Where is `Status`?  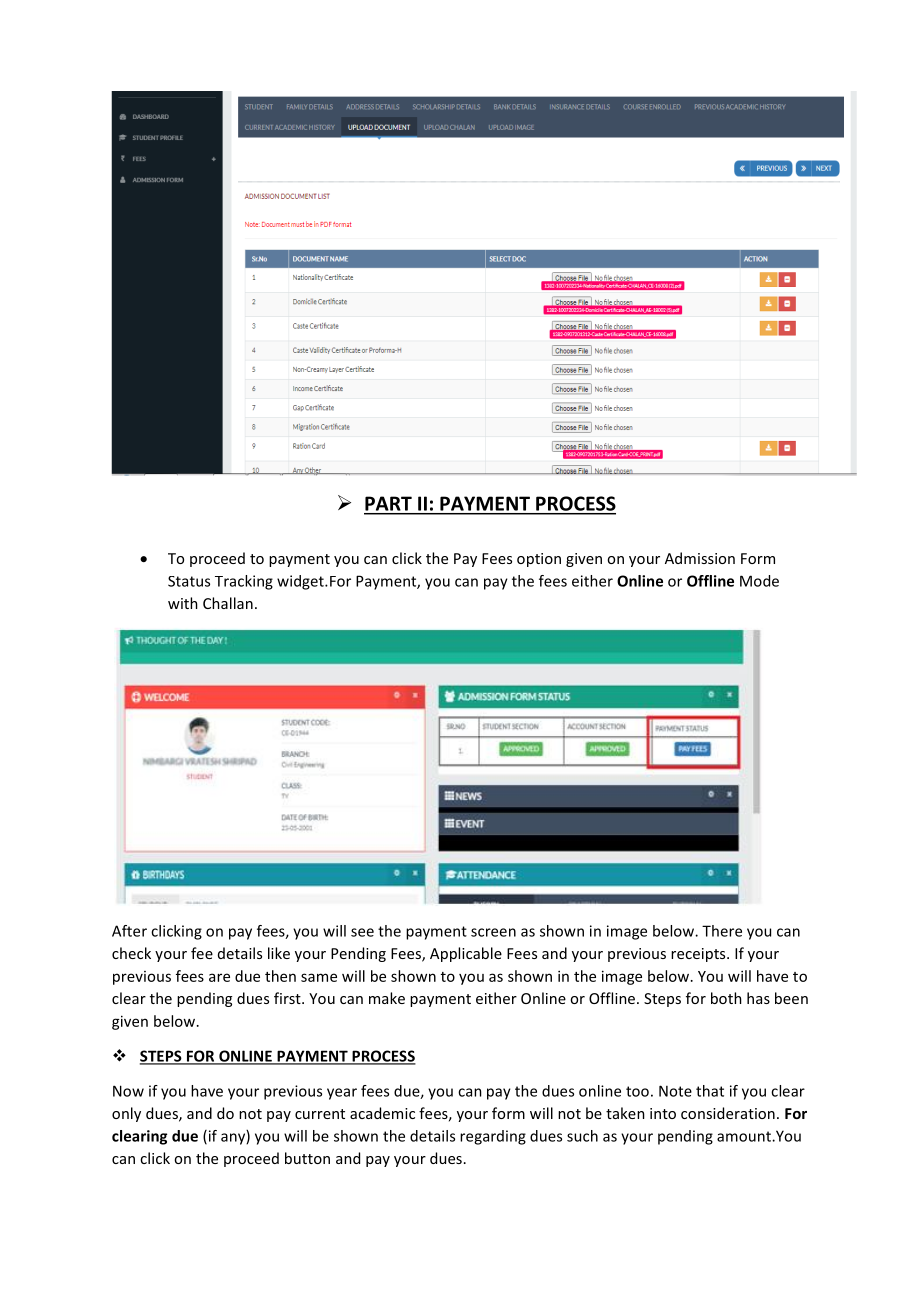
Status is located at coordinates (189, 581).
